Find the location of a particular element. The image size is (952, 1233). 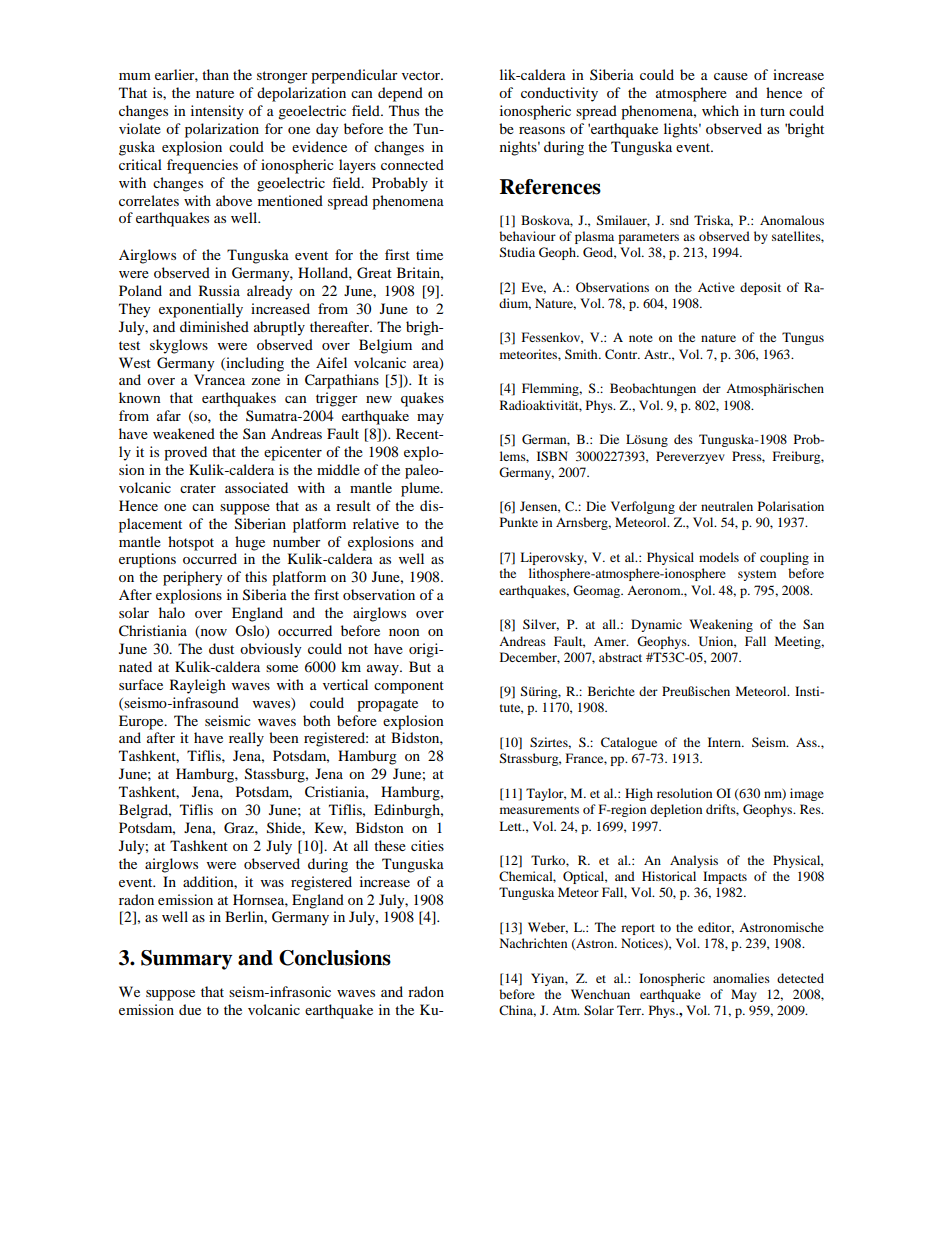

Active is located at coordinates (716, 287).
